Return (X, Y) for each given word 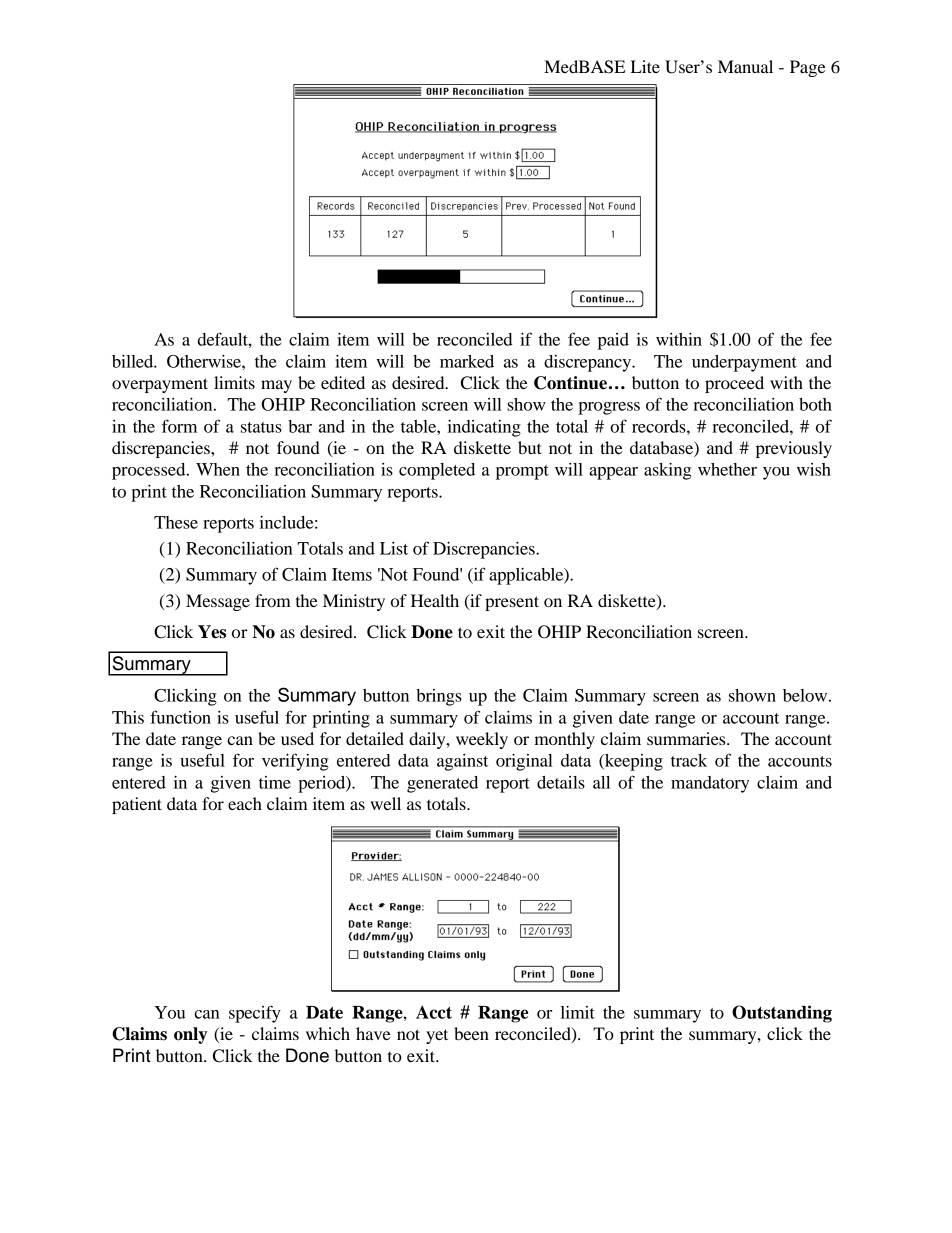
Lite (645, 66)
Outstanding (782, 1014)
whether (727, 469)
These (176, 522)
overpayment (160, 385)
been (471, 1033)
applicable (527, 576)
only (190, 1035)
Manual (745, 66)
